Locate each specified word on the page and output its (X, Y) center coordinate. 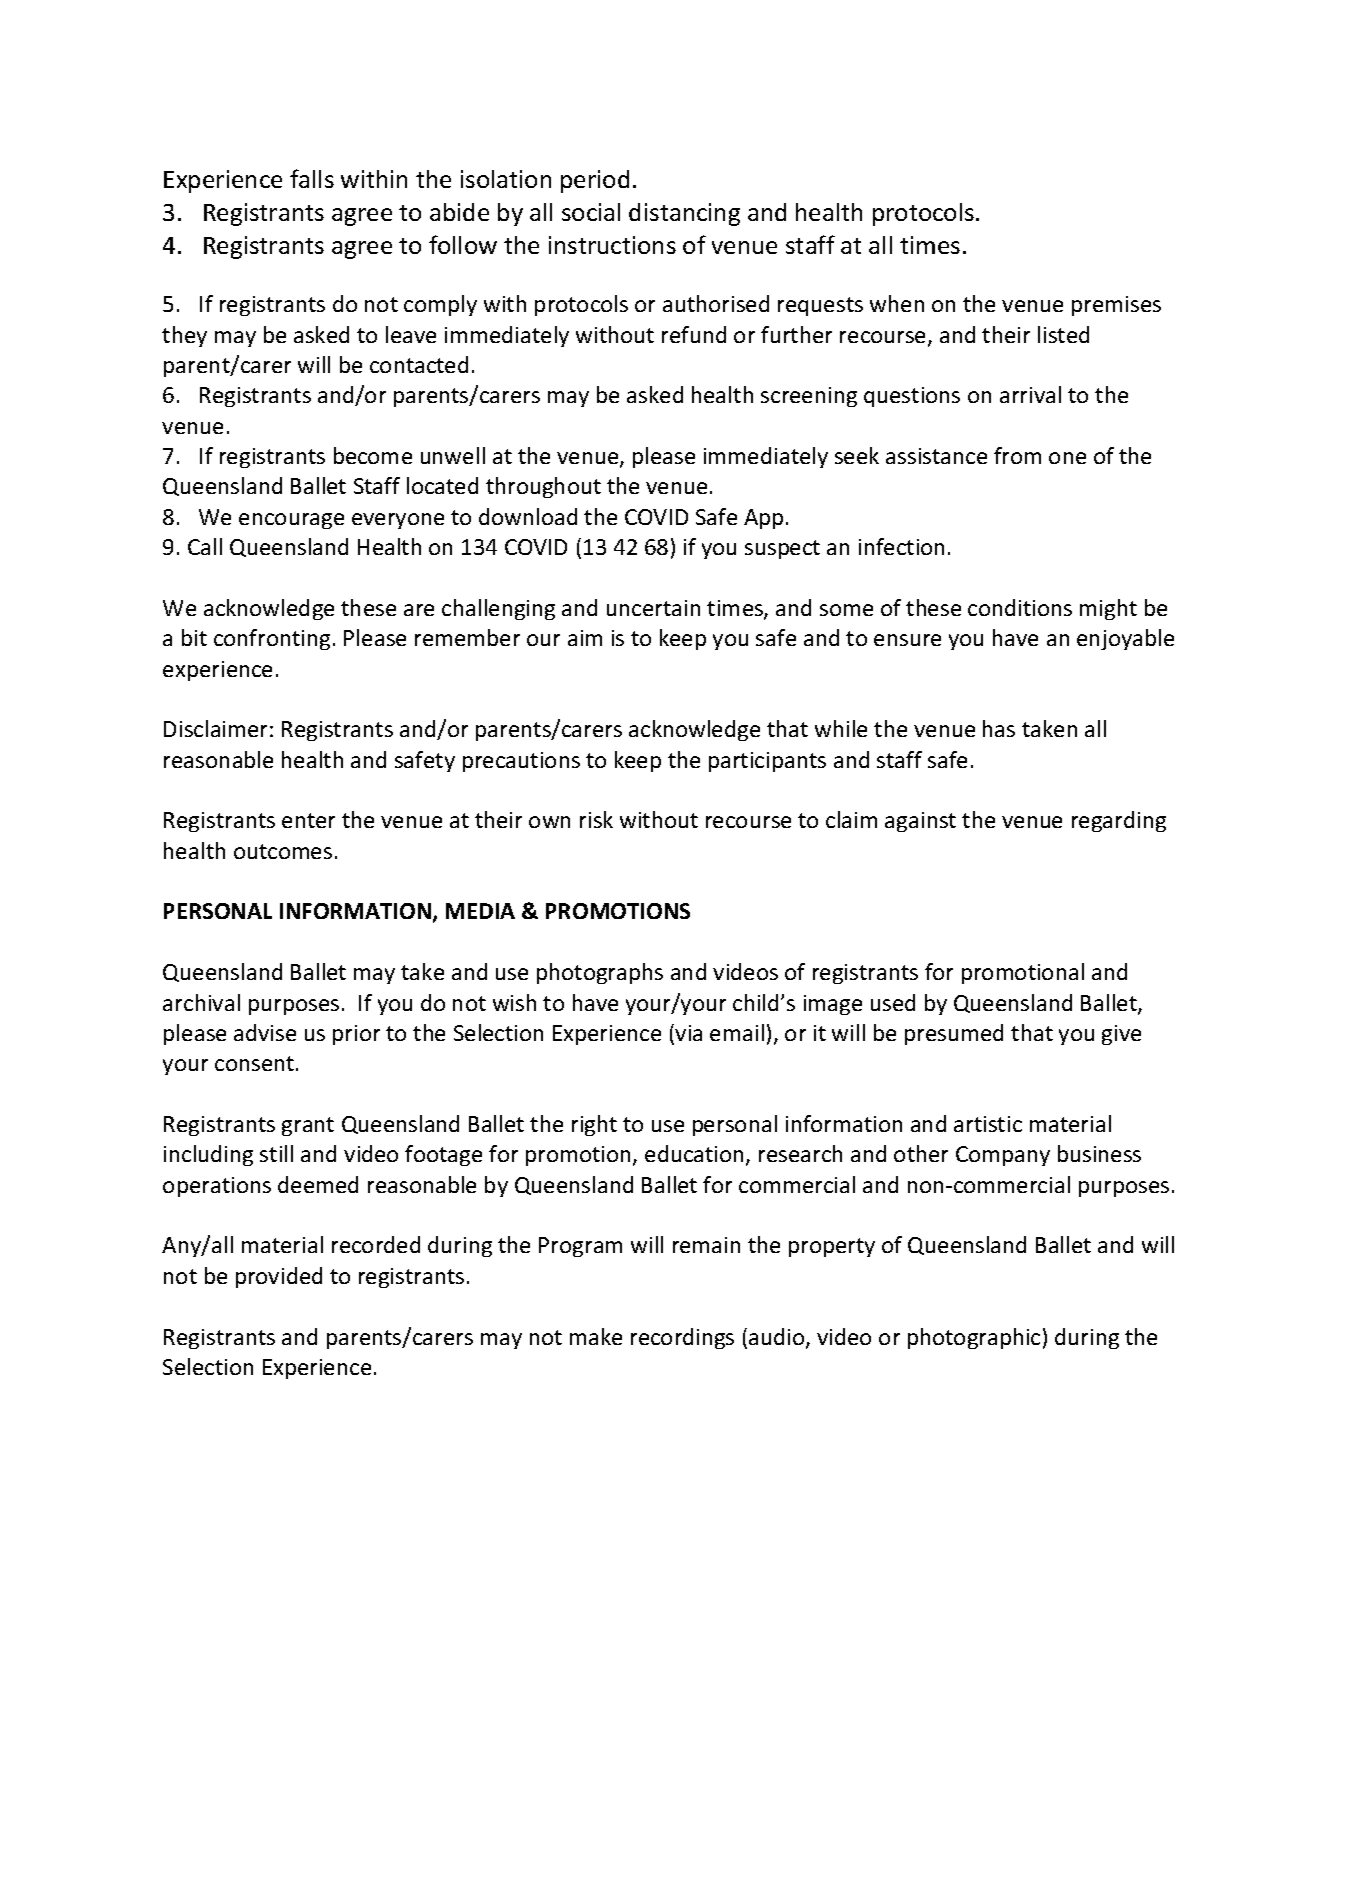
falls (312, 178)
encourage (291, 521)
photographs (600, 973)
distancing (684, 214)
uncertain (653, 608)
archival (201, 1002)
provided (279, 1277)
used (893, 1002)
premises (1116, 306)
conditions (1020, 607)
